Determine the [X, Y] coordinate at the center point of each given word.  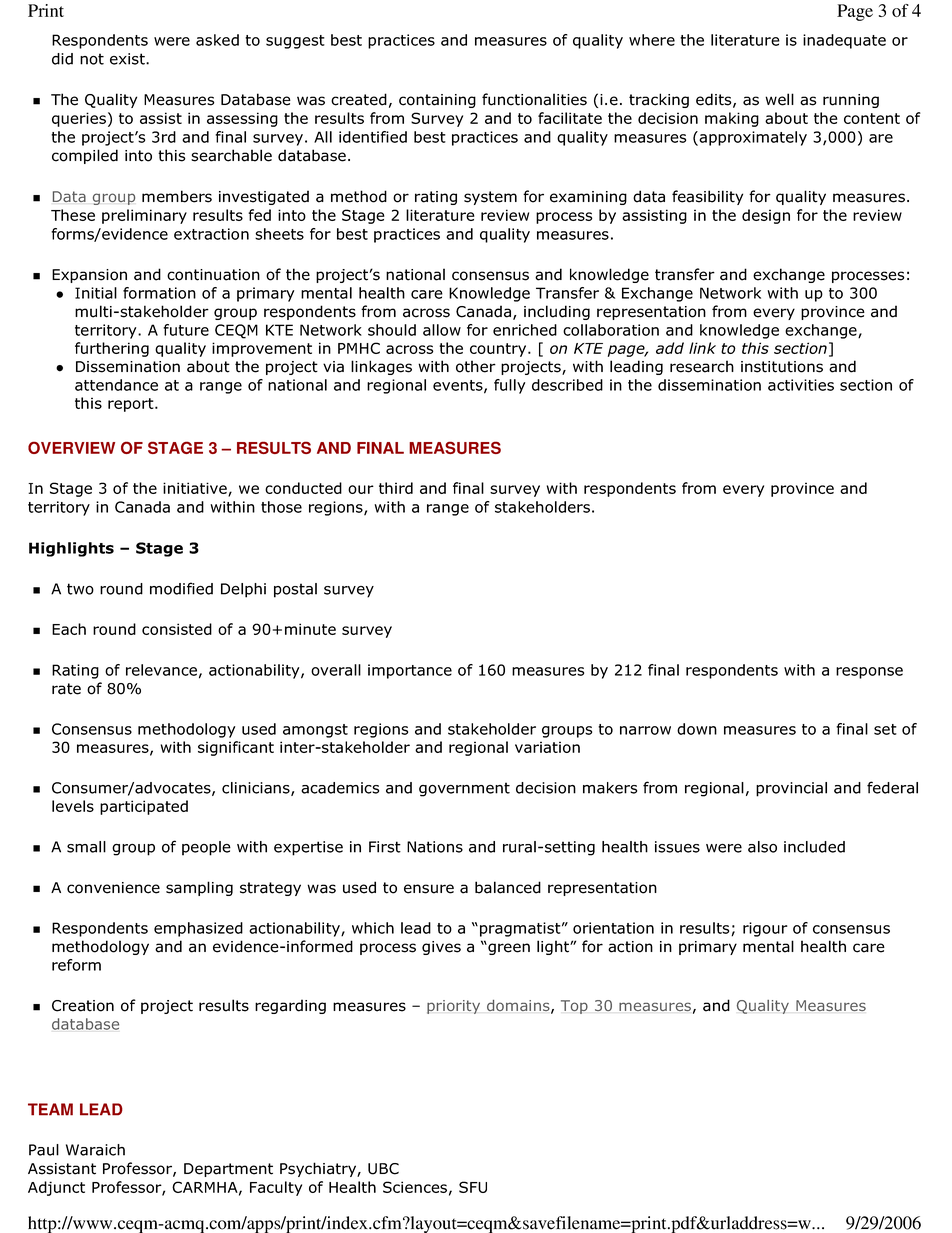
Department [228, 1170]
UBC [383, 1169]
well [779, 99]
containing [437, 101]
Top [574, 1007]
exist [128, 59]
